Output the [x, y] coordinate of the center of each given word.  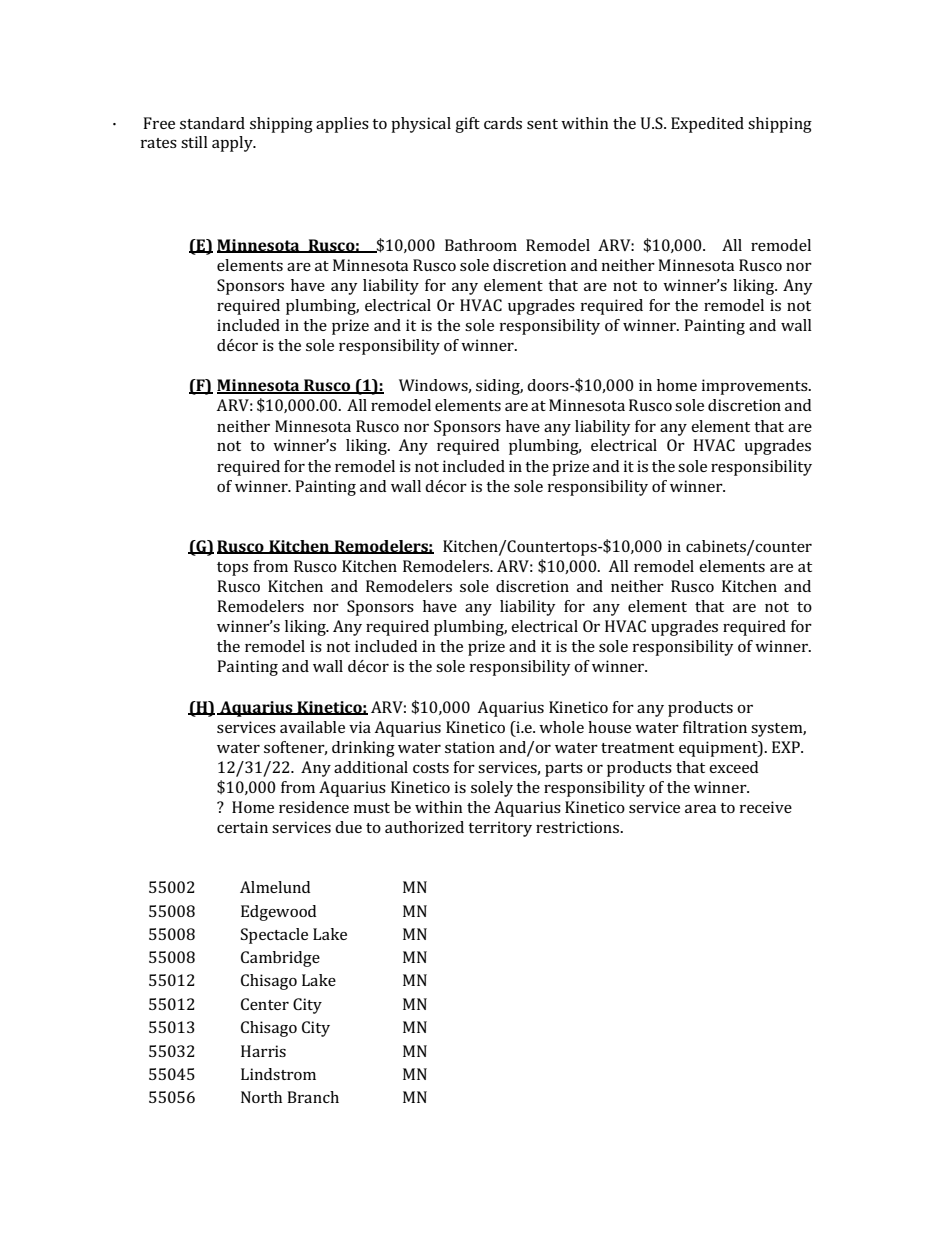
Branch [313, 1097]
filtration [715, 727]
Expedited [707, 125]
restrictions [579, 827]
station [470, 747]
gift [467, 125]
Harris [263, 1051]
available [312, 727]
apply [233, 144]
